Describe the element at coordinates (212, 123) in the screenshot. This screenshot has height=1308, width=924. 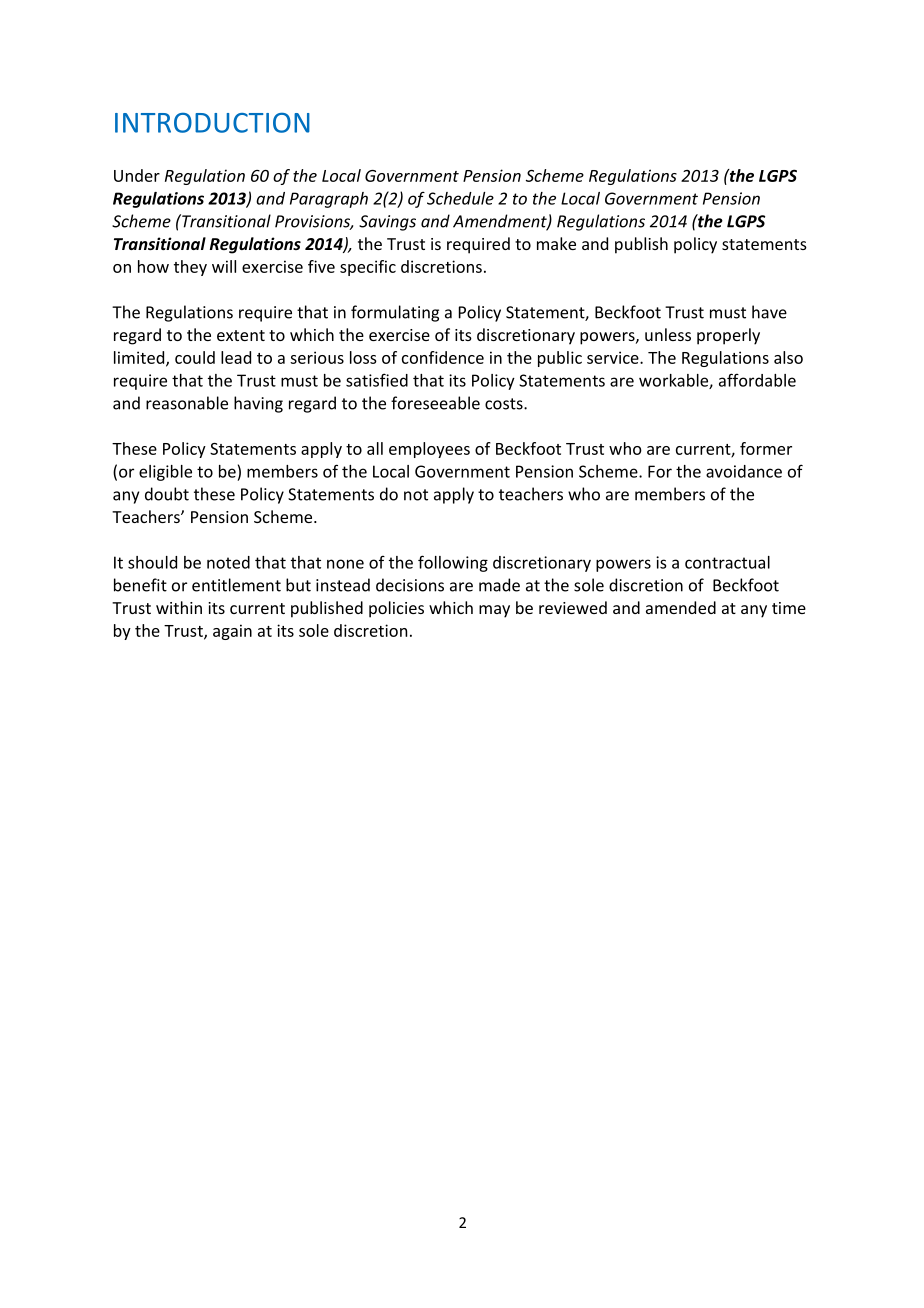
I see `INTRODUCTION` at that location.
